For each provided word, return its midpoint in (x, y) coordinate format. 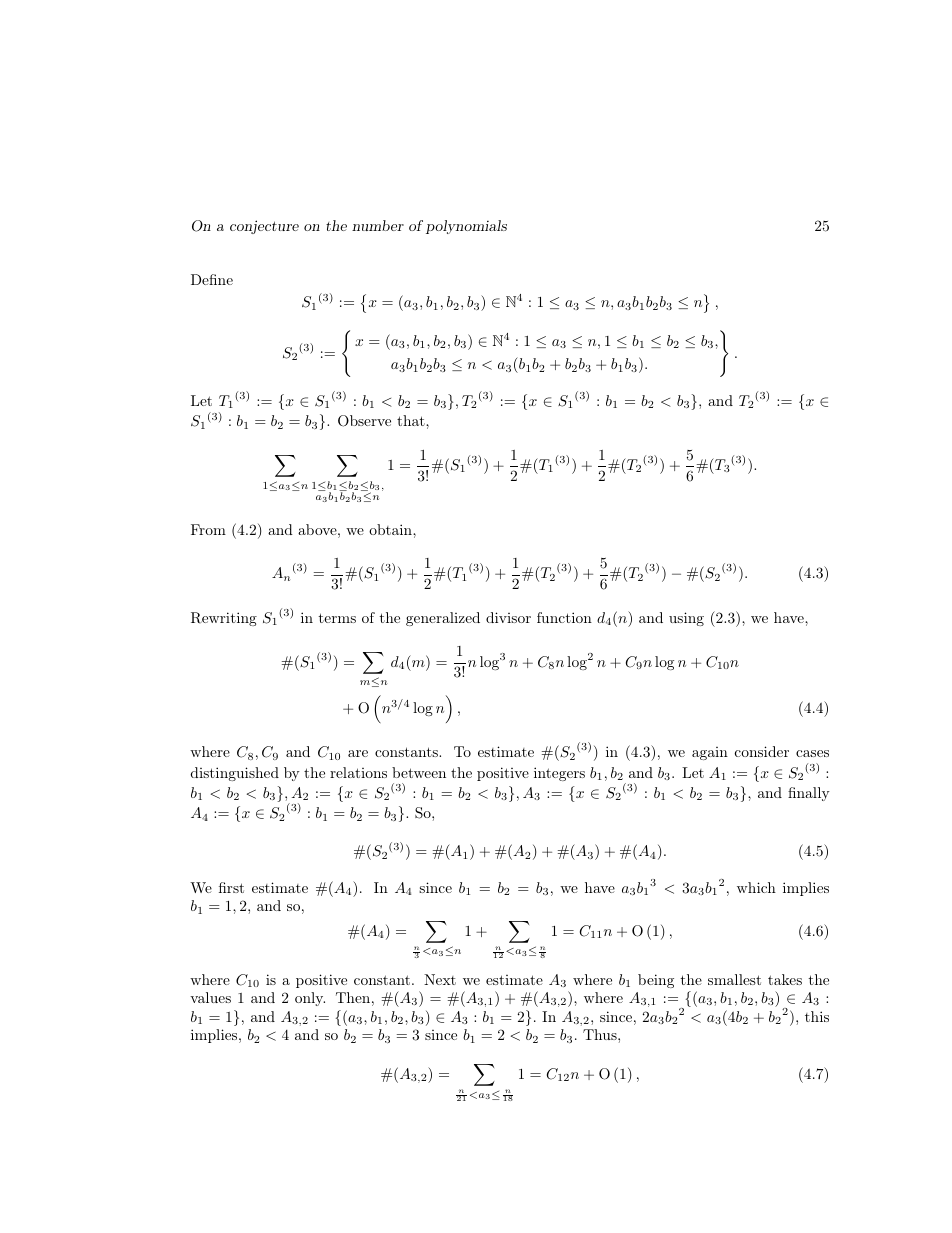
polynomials (466, 227)
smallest (734, 979)
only (310, 999)
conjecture (264, 227)
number (378, 225)
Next (440, 979)
